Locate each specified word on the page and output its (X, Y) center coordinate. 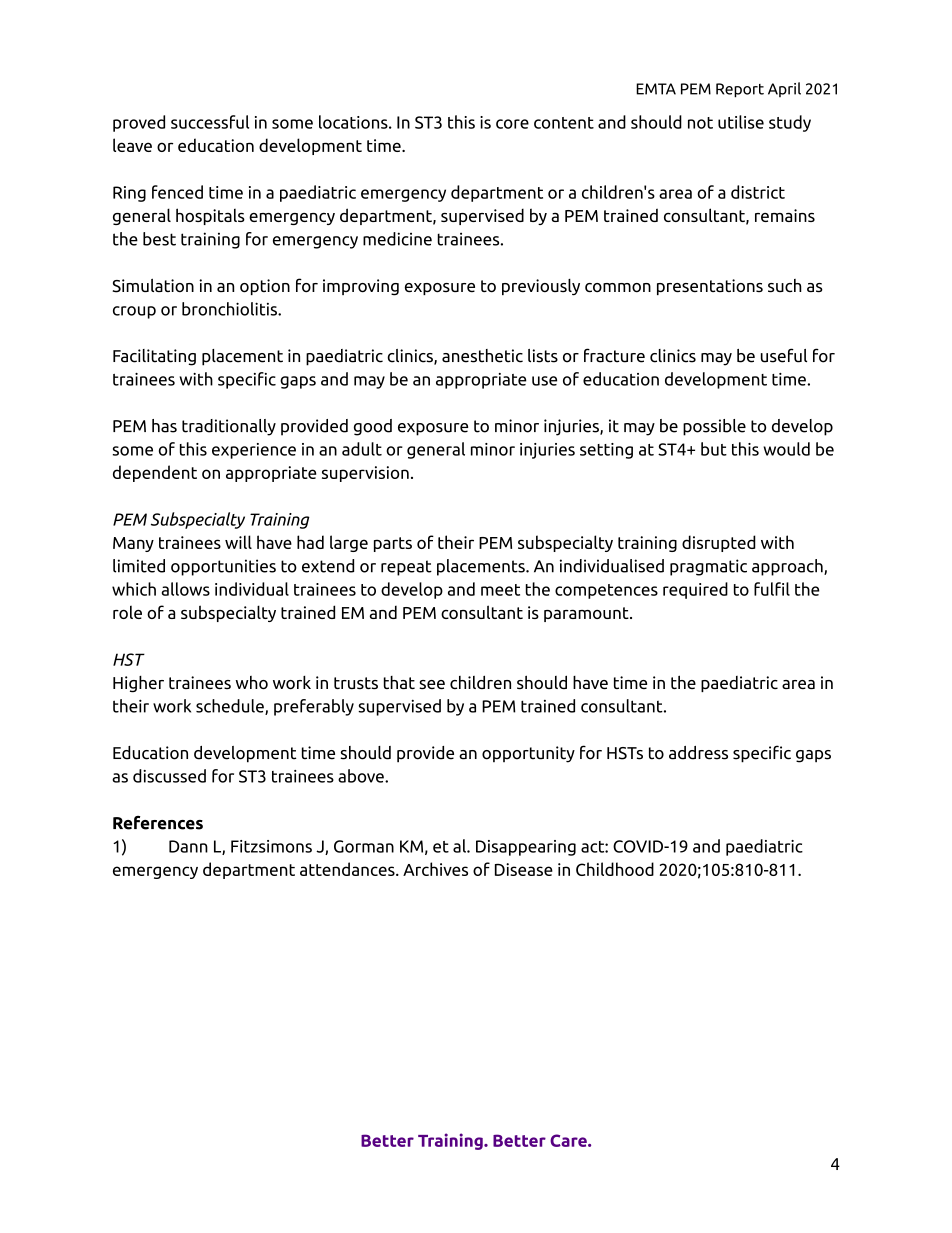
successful (210, 122)
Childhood (615, 869)
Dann (188, 846)
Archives (435, 869)
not (700, 123)
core (512, 124)
